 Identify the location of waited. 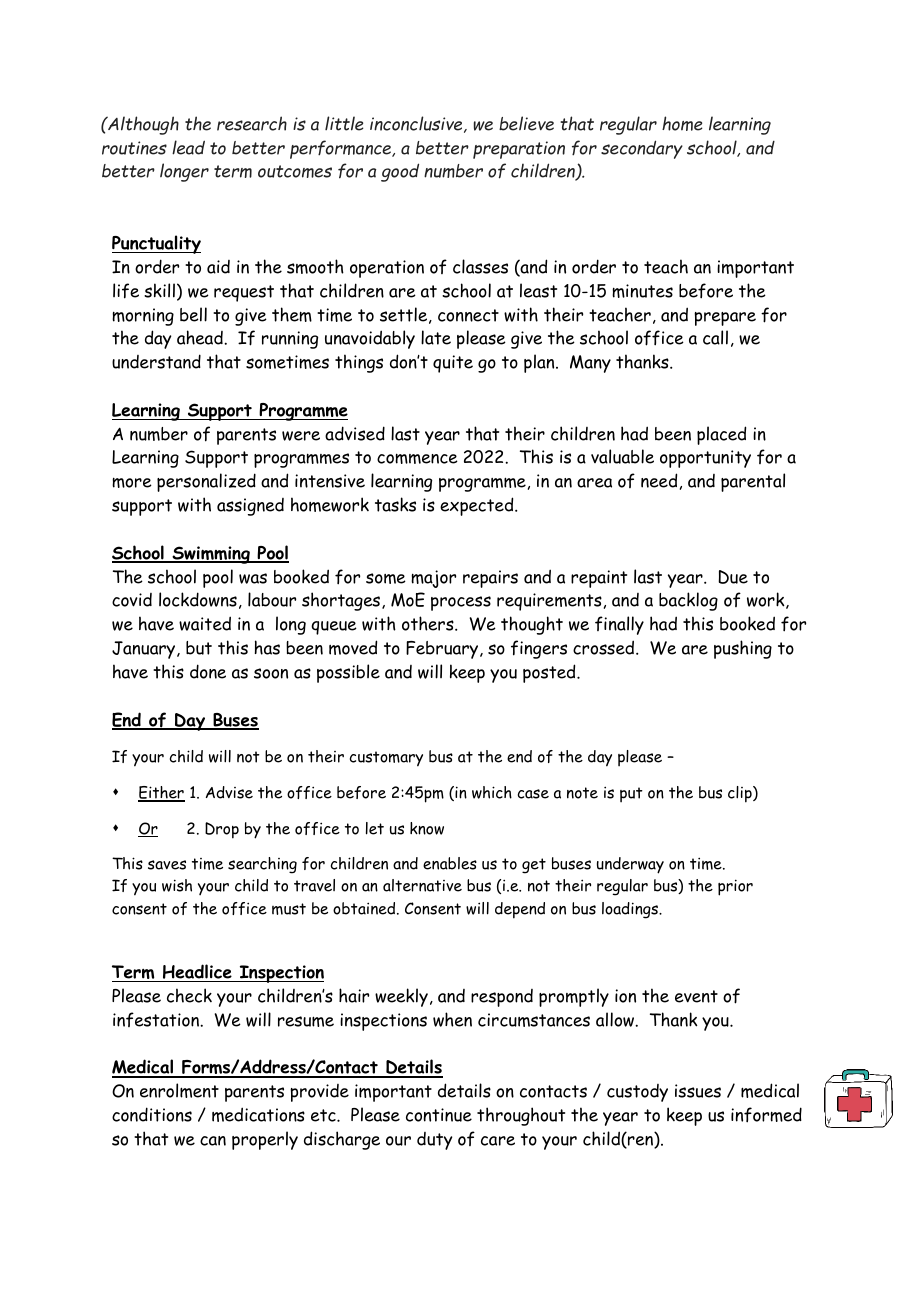
(205, 623).
